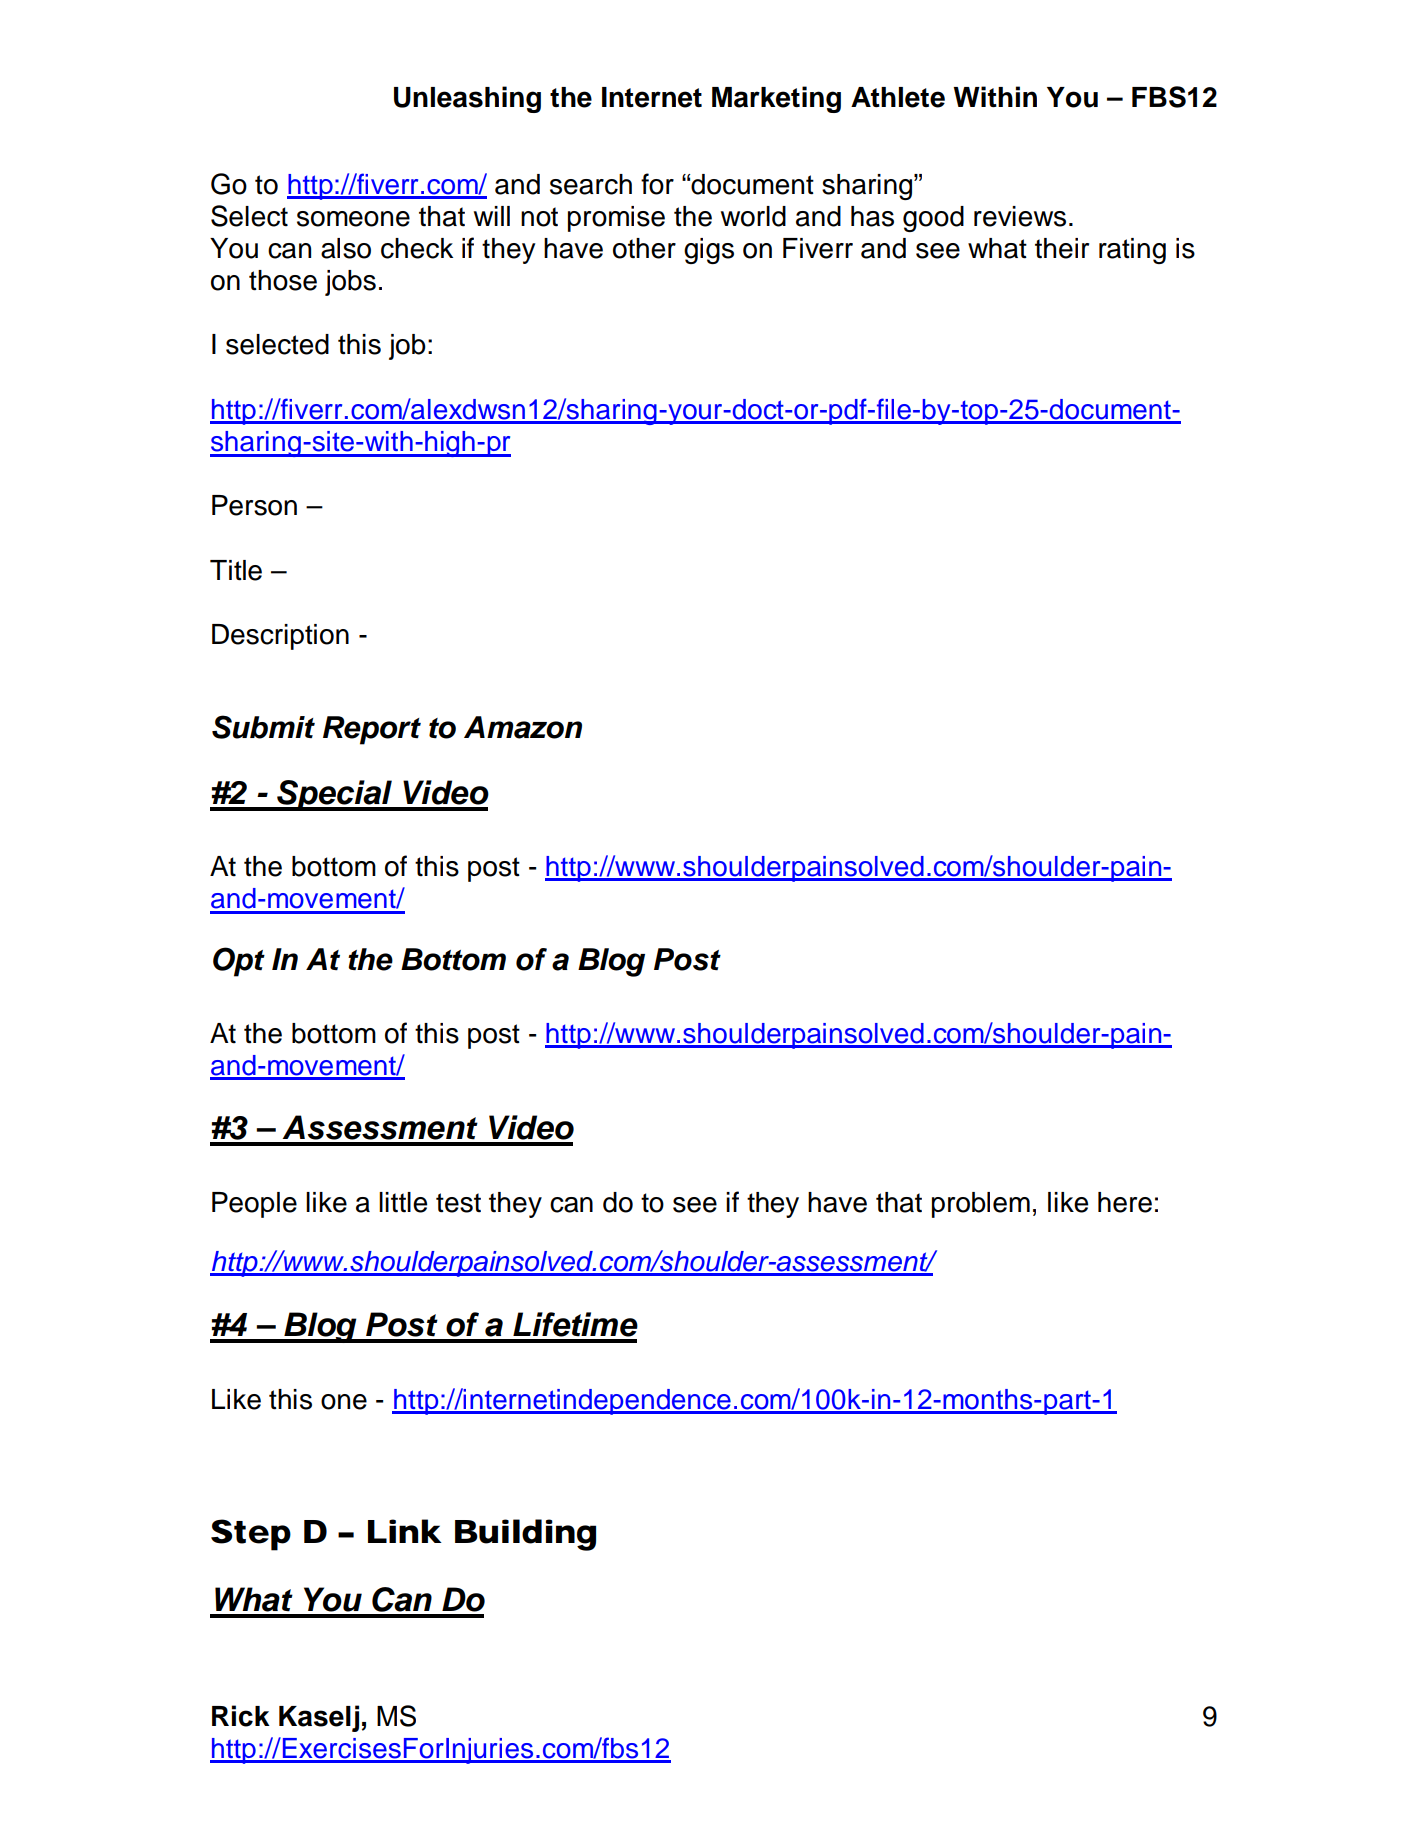 The width and height of the screenshot is (1428, 1847). What do you see at coordinates (458, 1203) in the screenshot?
I see `test` at bounding box center [458, 1203].
